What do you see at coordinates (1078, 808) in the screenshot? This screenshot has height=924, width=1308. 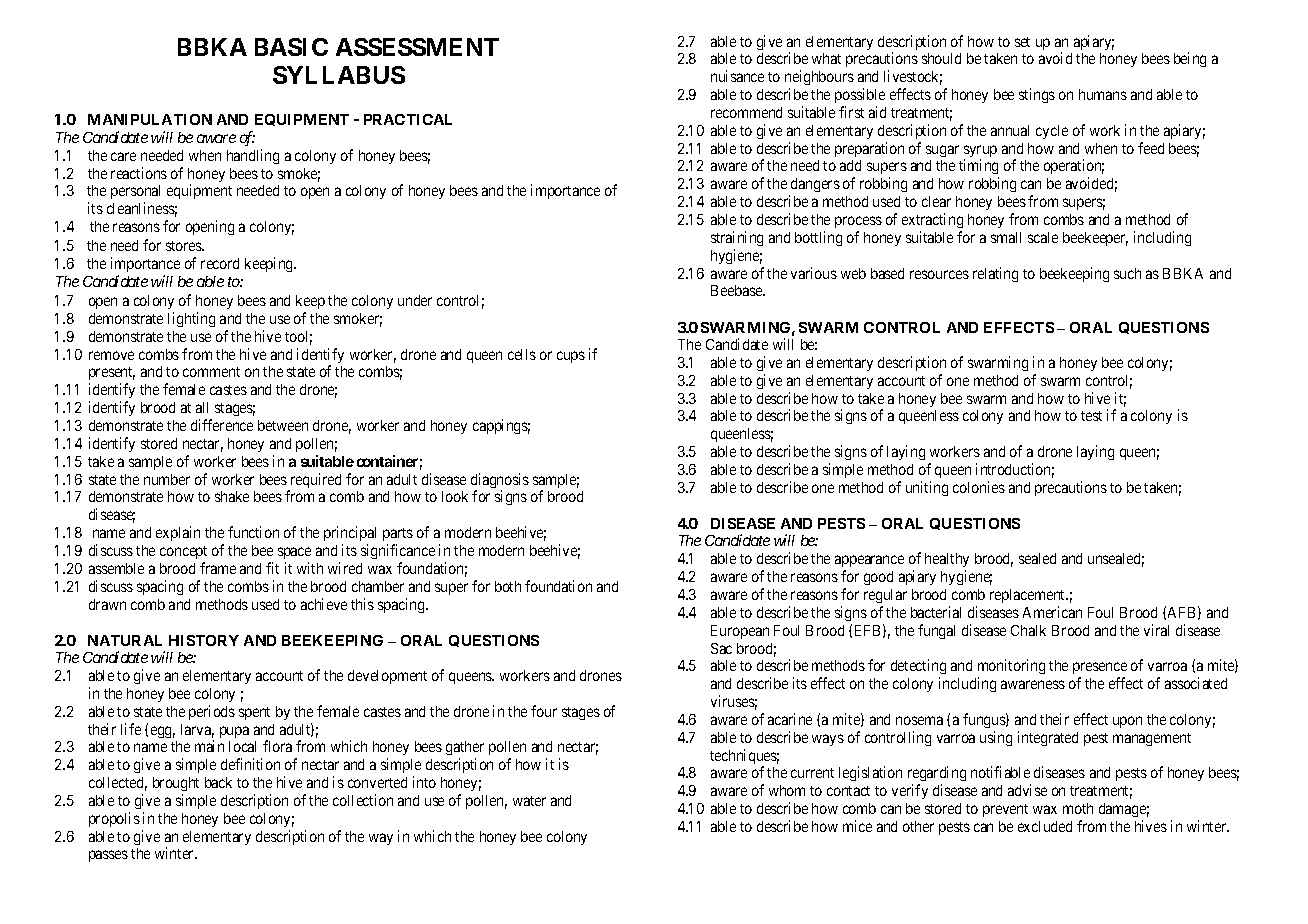 I see `moth` at bounding box center [1078, 808].
